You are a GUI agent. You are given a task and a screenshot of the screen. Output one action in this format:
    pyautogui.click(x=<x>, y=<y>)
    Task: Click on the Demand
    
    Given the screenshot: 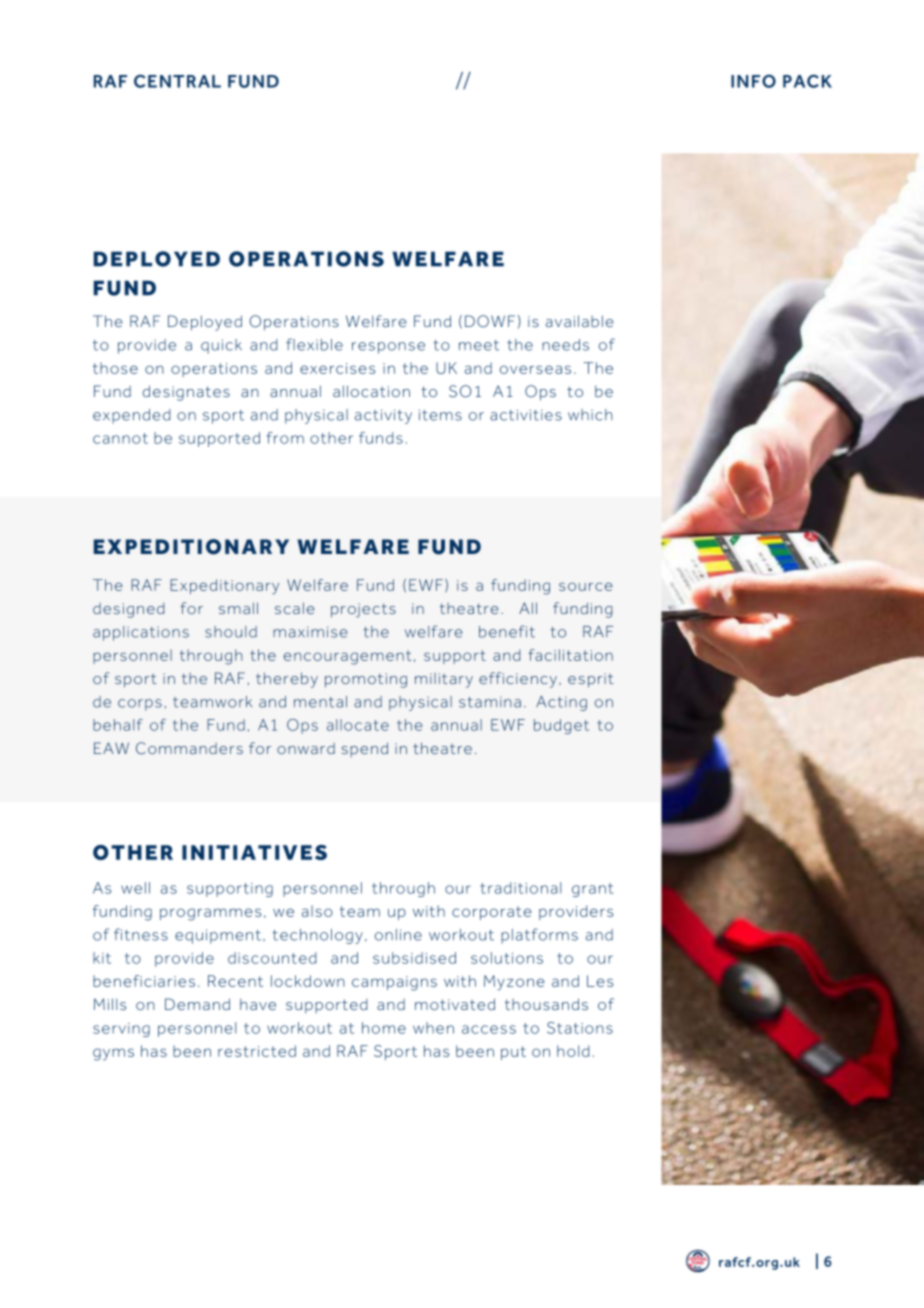 What is the action you would take?
    pyautogui.click(x=197, y=1004)
